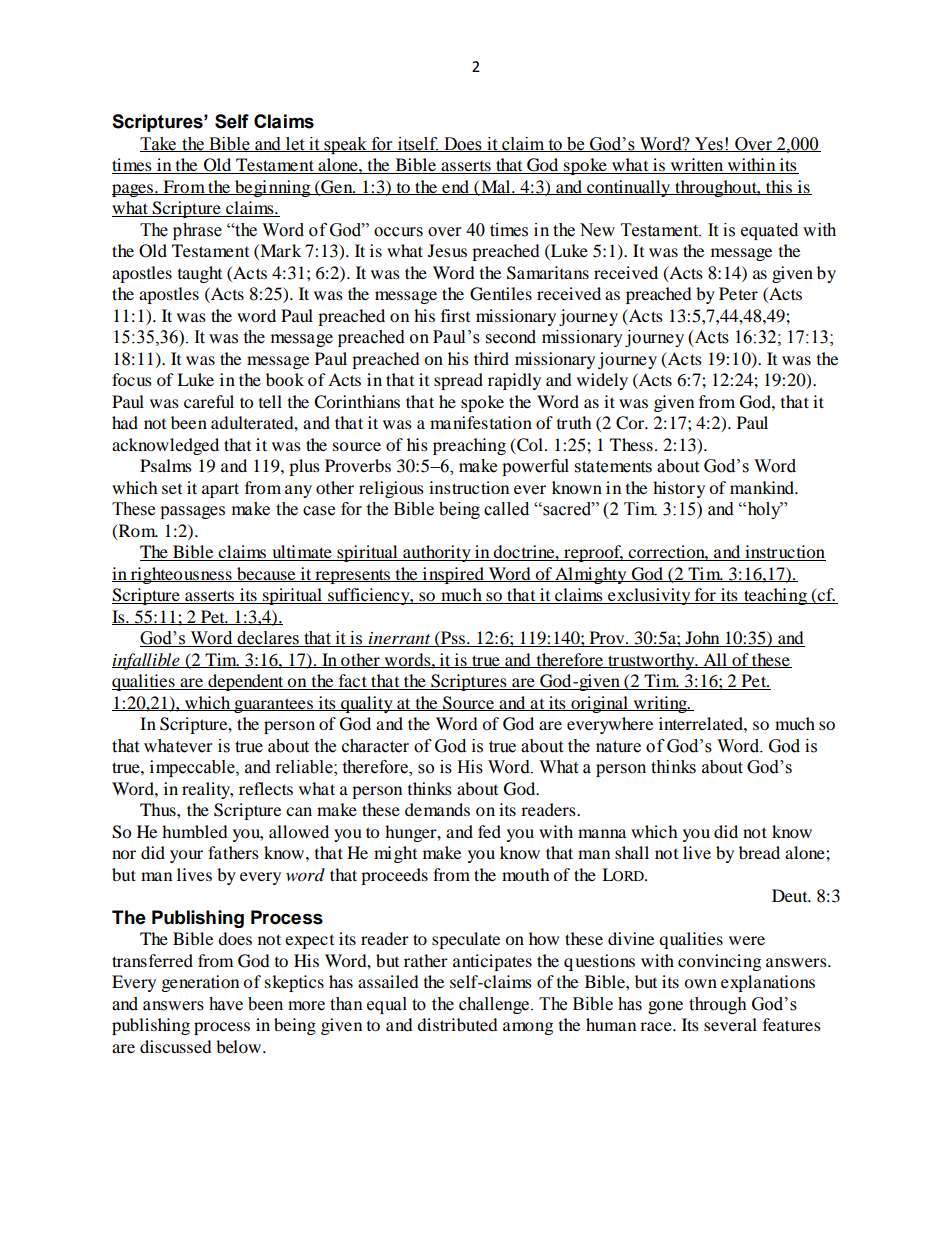 The height and width of the page is (1233, 952). What do you see at coordinates (159, 144) in the page?
I see `Take` at bounding box center [159, 144].
